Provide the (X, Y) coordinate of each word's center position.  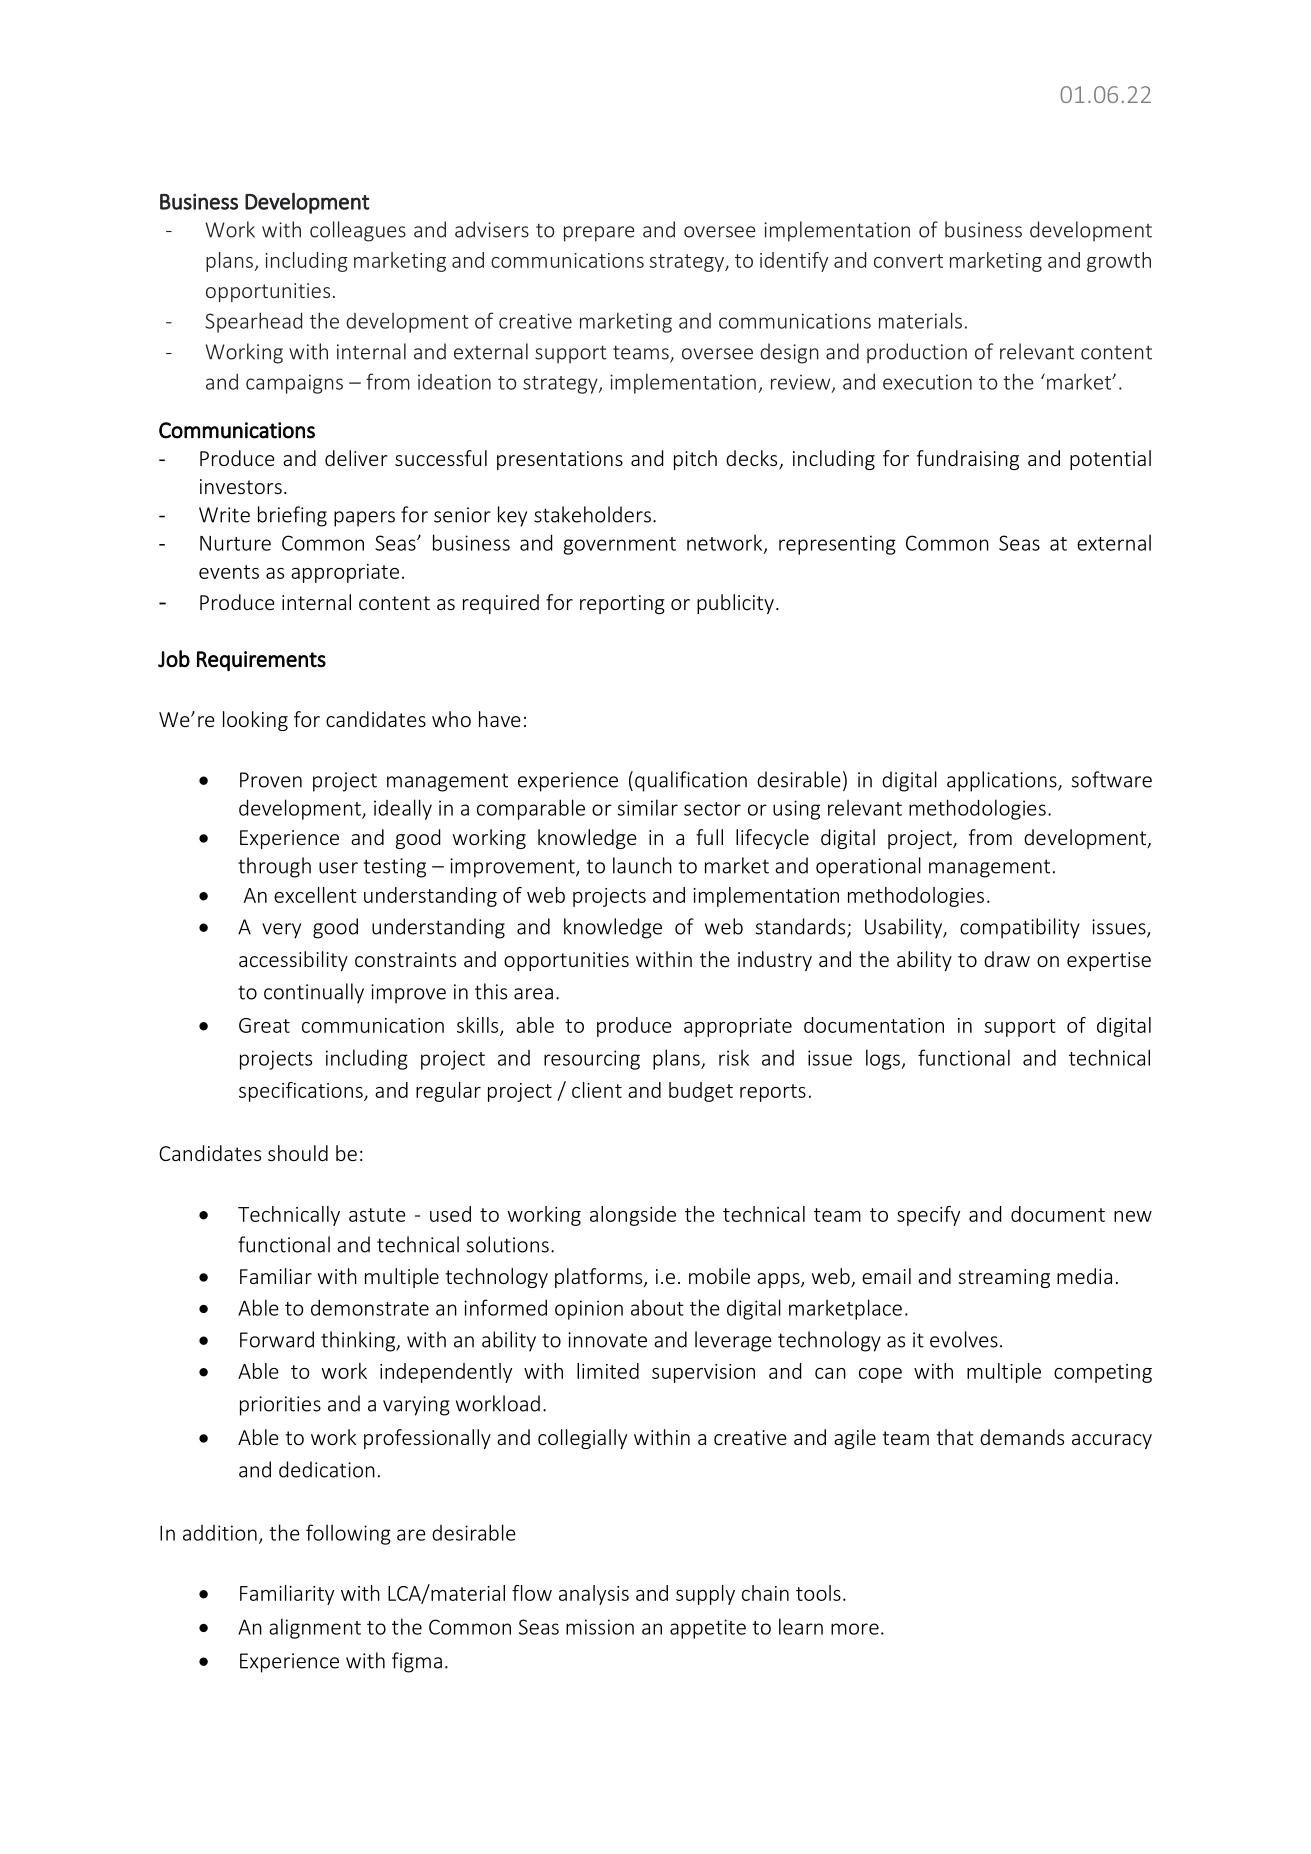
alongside (633, 1216)
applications (1003, 781)
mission (600, 1627)
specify (928, 1216)
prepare (599, 234)
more (855, 1629)
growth (1119, 262)
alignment (315, 1628)
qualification (691, 781)
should (298, 1153)
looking (255, 721)
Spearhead (253, 322)
